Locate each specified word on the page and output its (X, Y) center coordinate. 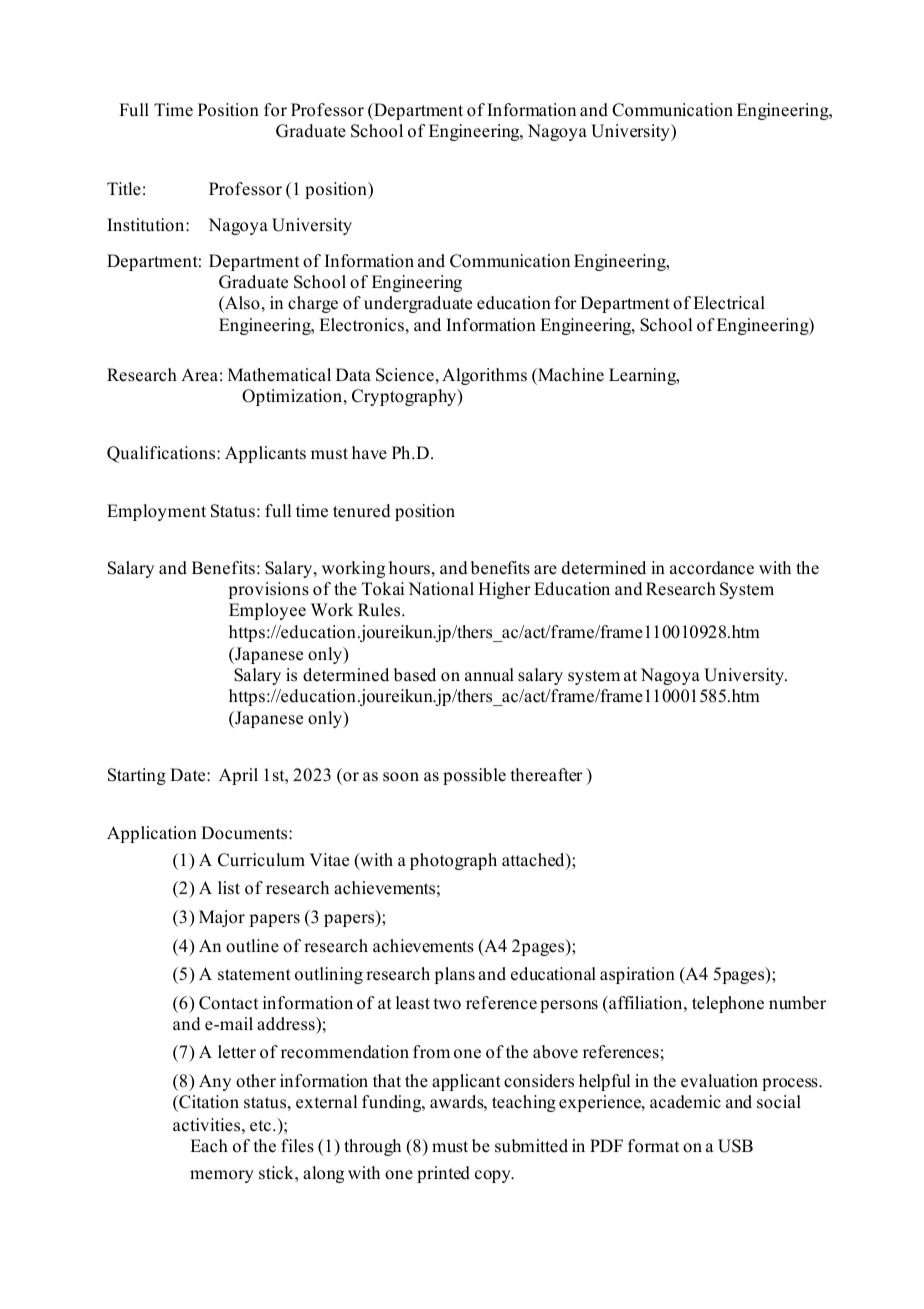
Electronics (361, 325)
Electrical (729, 303)
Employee (267, 611)
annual (489, 675)
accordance (712, 568)
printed (443, 1174)
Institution (147, 225)
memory (222, 1176)
